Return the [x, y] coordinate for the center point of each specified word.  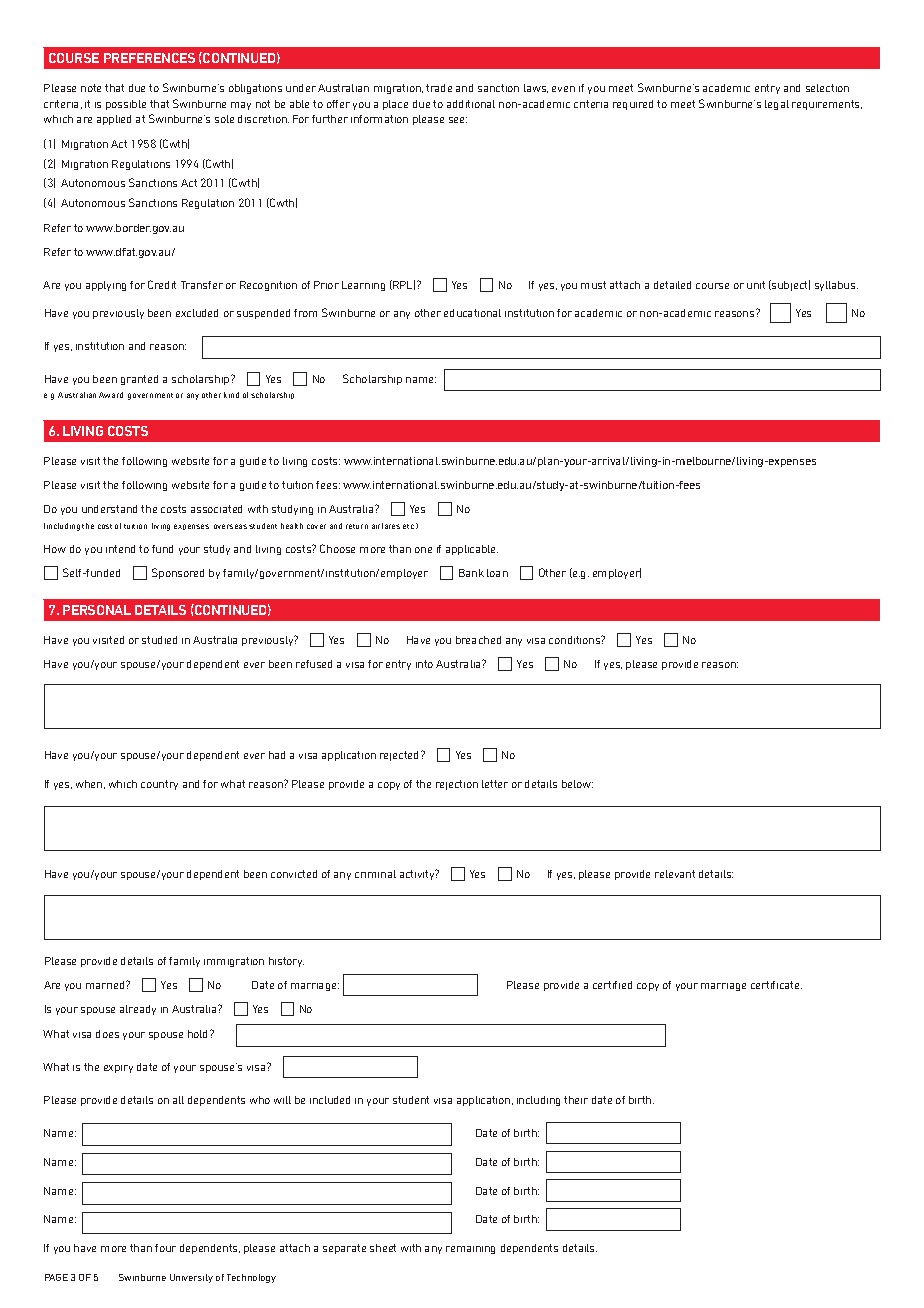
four [165, 1248]
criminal [375, 874]
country [159, 785]
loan [497, 573]
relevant [675, 874]
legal [777, 105]
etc [408, 526]
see [458, 120]
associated [216, 509]
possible [126, 105]
